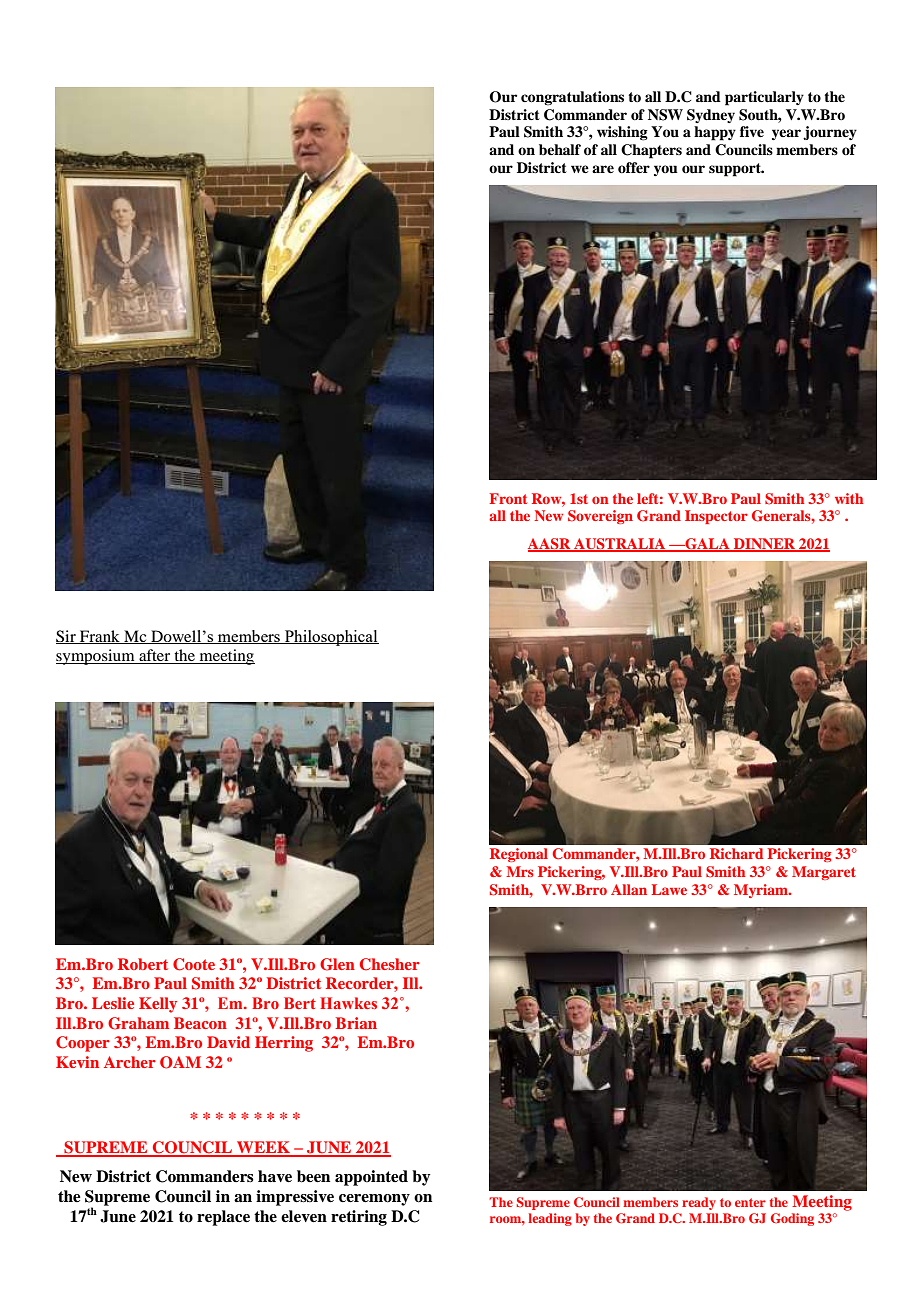 This screenshot has height=1308, width=924. What do you see at coordinates (716, 517) in the screenshot?
I see `Inspector` at bounding box center [716, 517].
